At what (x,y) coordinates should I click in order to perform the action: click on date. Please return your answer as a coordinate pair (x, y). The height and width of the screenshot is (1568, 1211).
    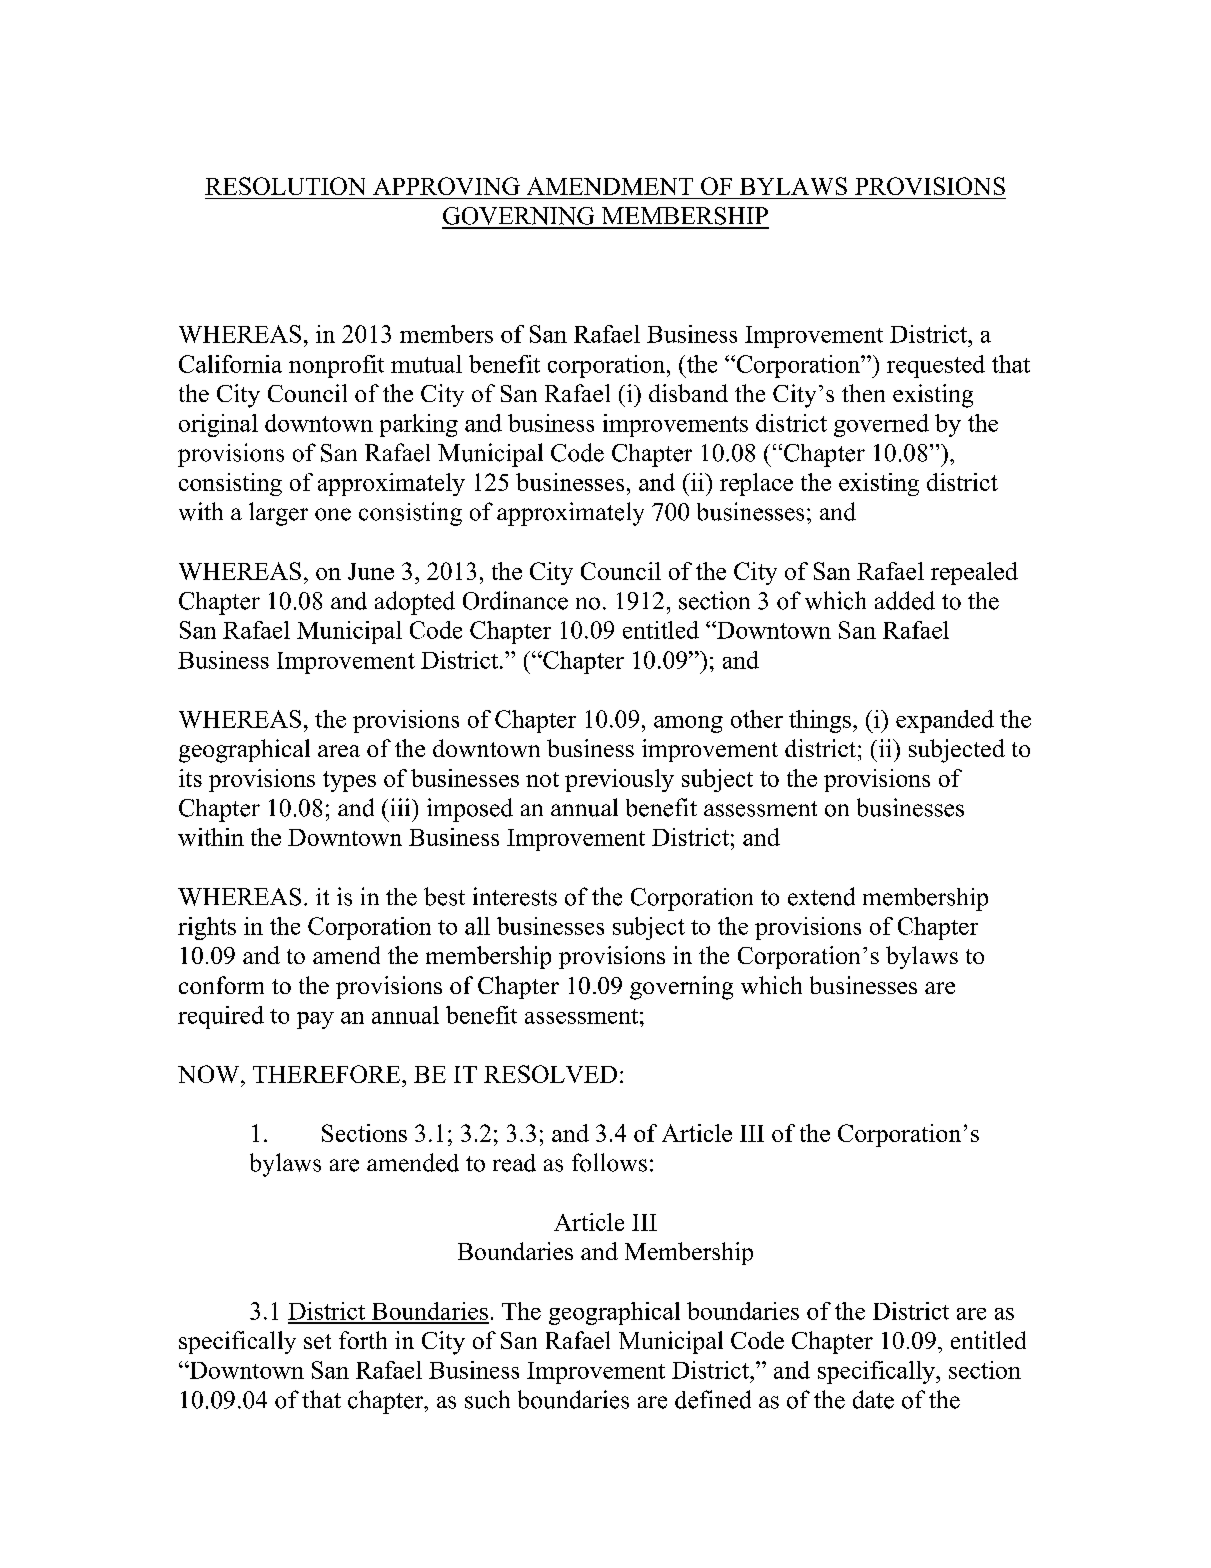
    Looking at the image, I should click on (873, 1399).
